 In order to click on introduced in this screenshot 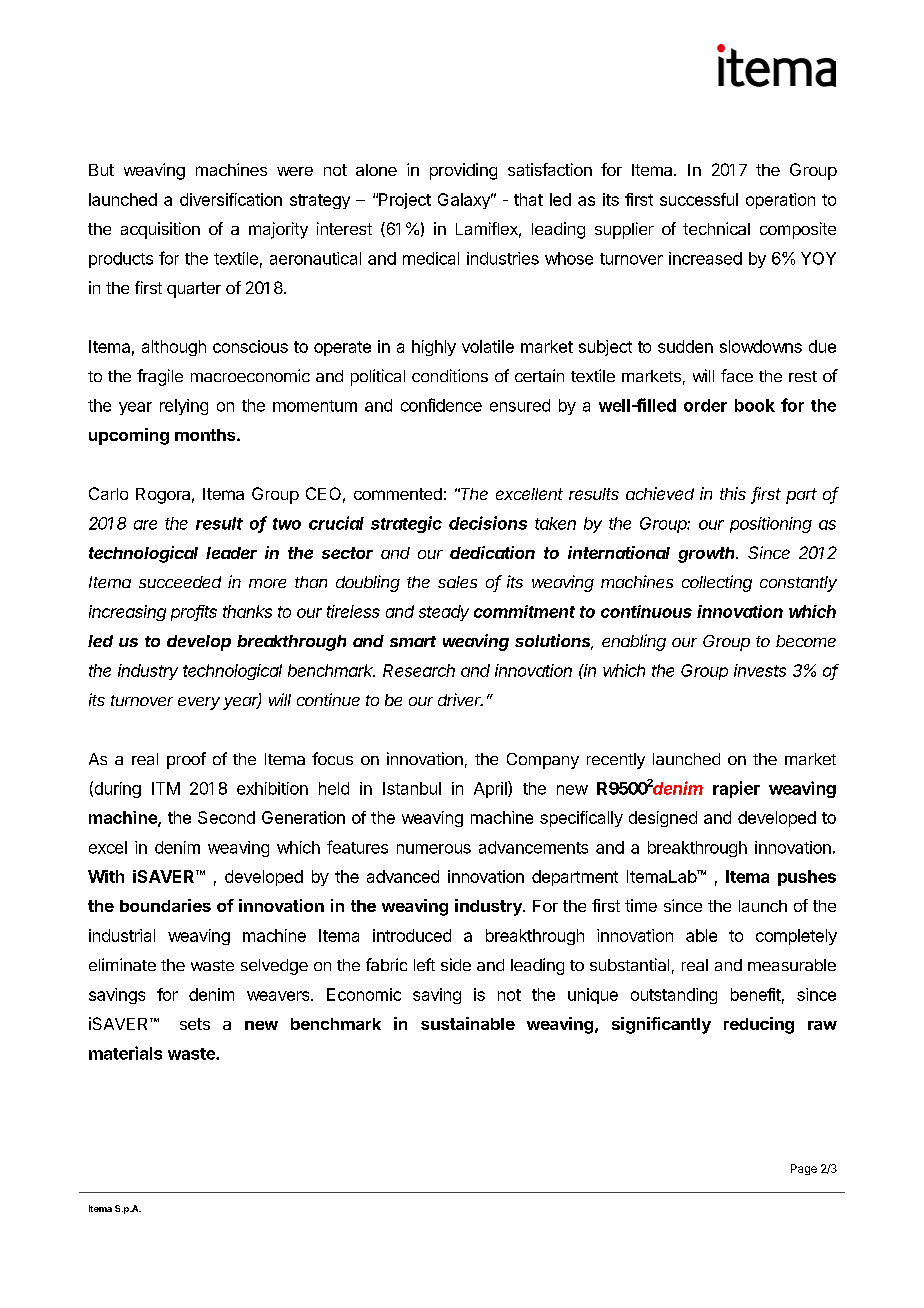, I will do `click(412, 935)`.
